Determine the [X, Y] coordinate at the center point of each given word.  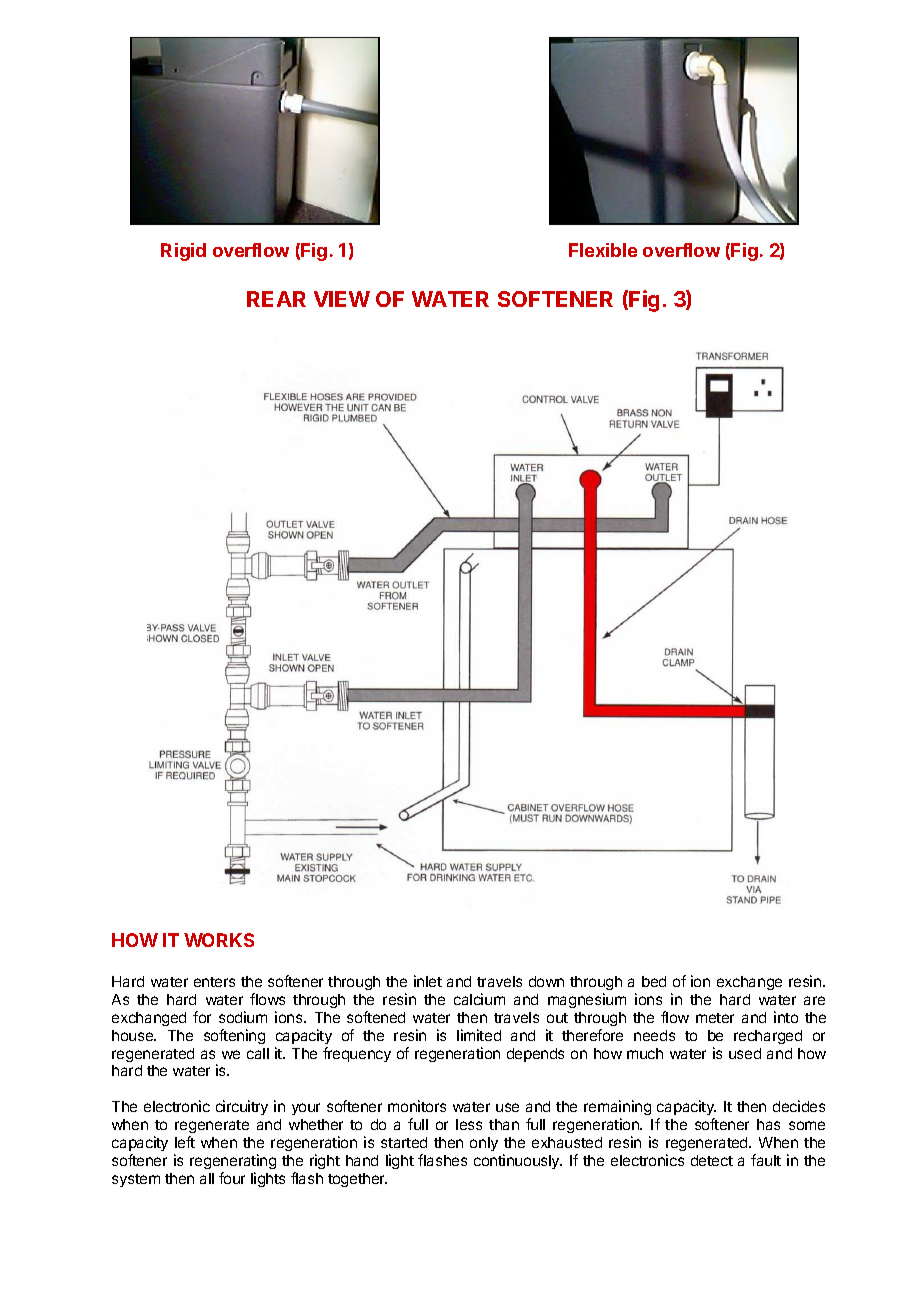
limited [479, 1035]
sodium [243, 1017]
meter [715, 1018]
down [546, 981]
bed [654, 981]
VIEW [342, 299]
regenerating [233, 1161]
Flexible [603, 250]
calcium [479, 999]
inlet [428, 981]
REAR [276, 299]
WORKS [219, 940]
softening [234, 1036]
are [814, 1000]
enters [214, 982]
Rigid [183, 252]
